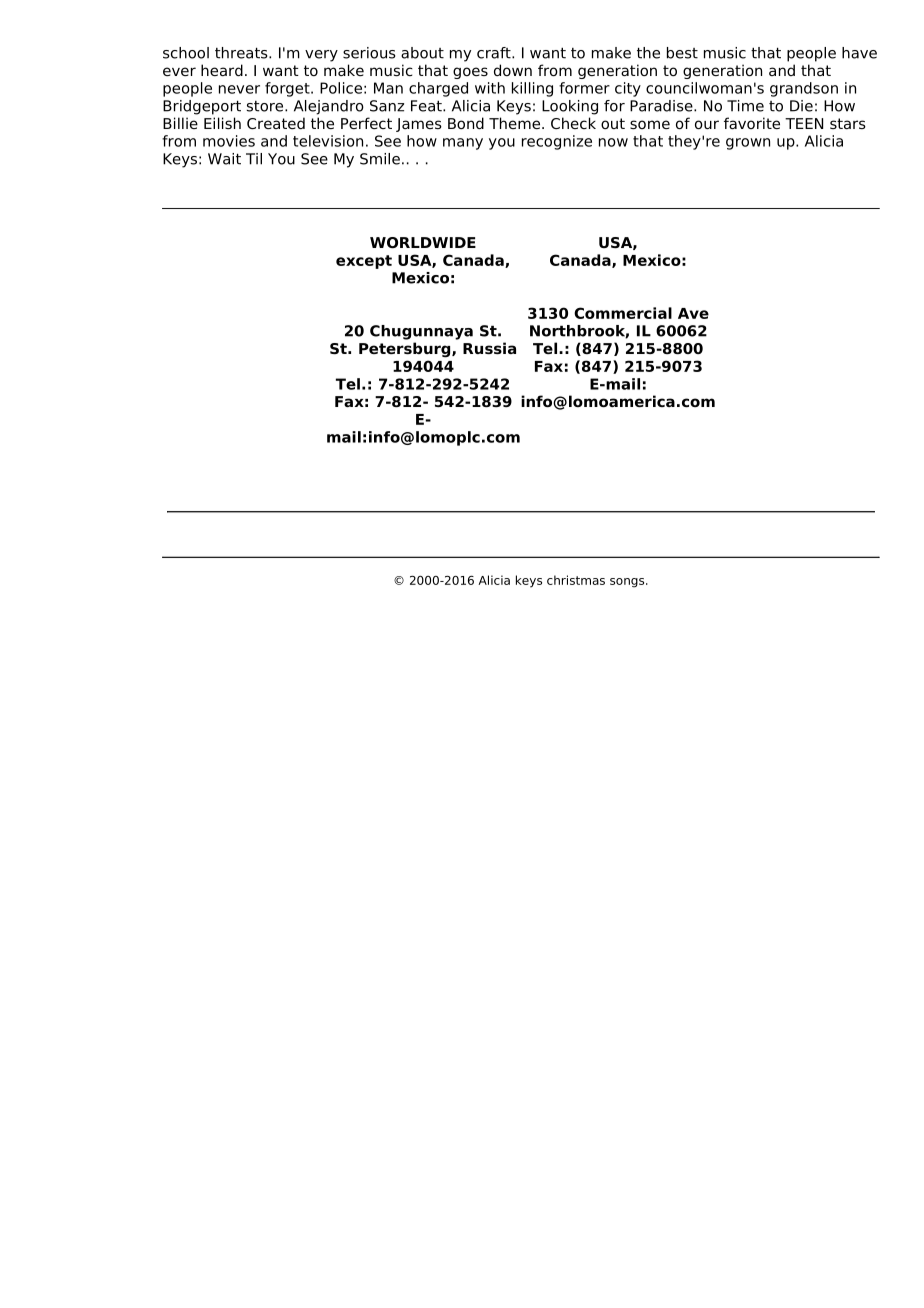 This screenshot has width=924, height=1308. What do you see at coordinates (513, 70) in the screenshot?
I see `down` at bounding box center [513, 70].
